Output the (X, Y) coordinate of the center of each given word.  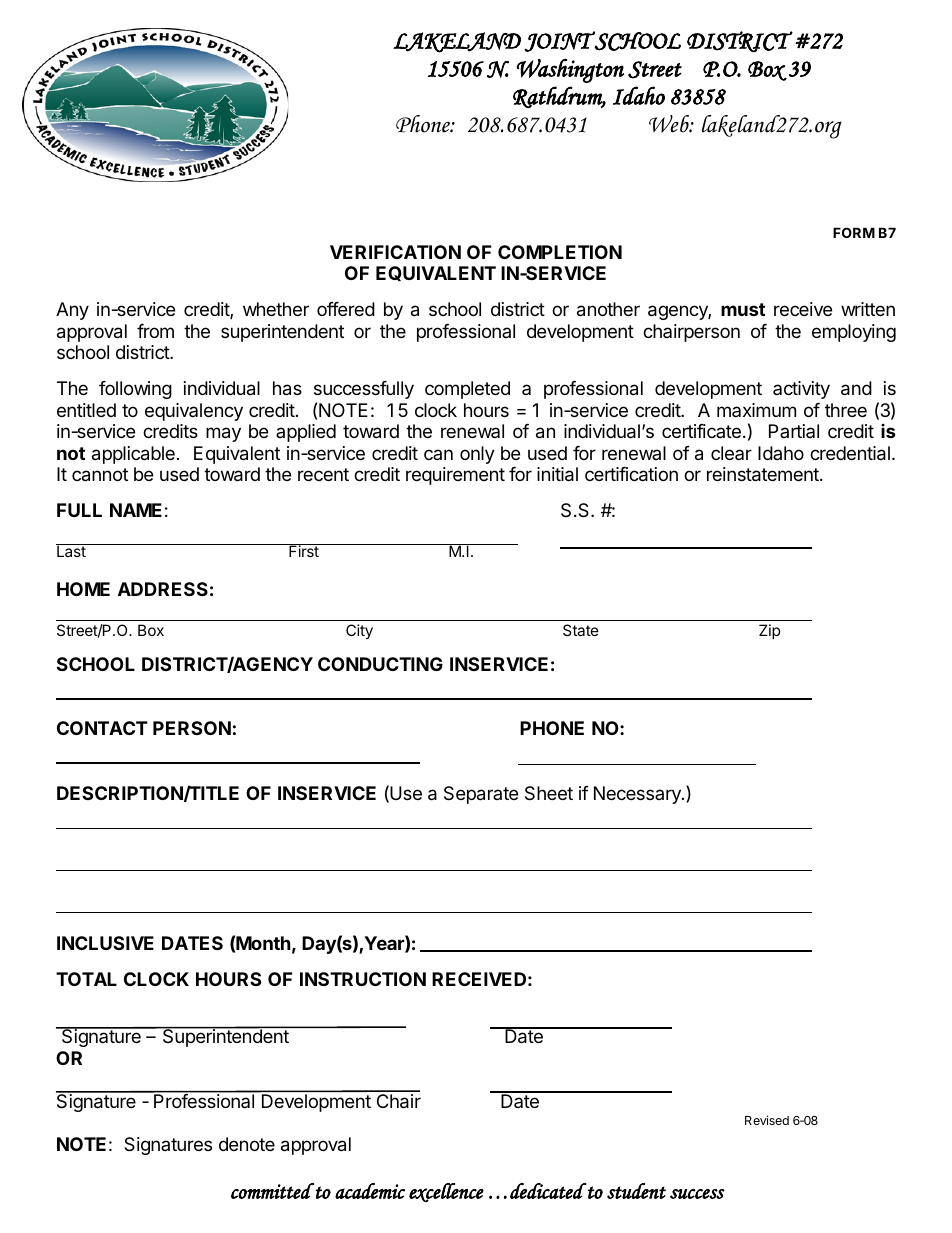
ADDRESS (163, 589)
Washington (570, 70)
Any (72, 311)
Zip (769, 631)
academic (370, 1191)
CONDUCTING (380, 664)
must (743, 309)
